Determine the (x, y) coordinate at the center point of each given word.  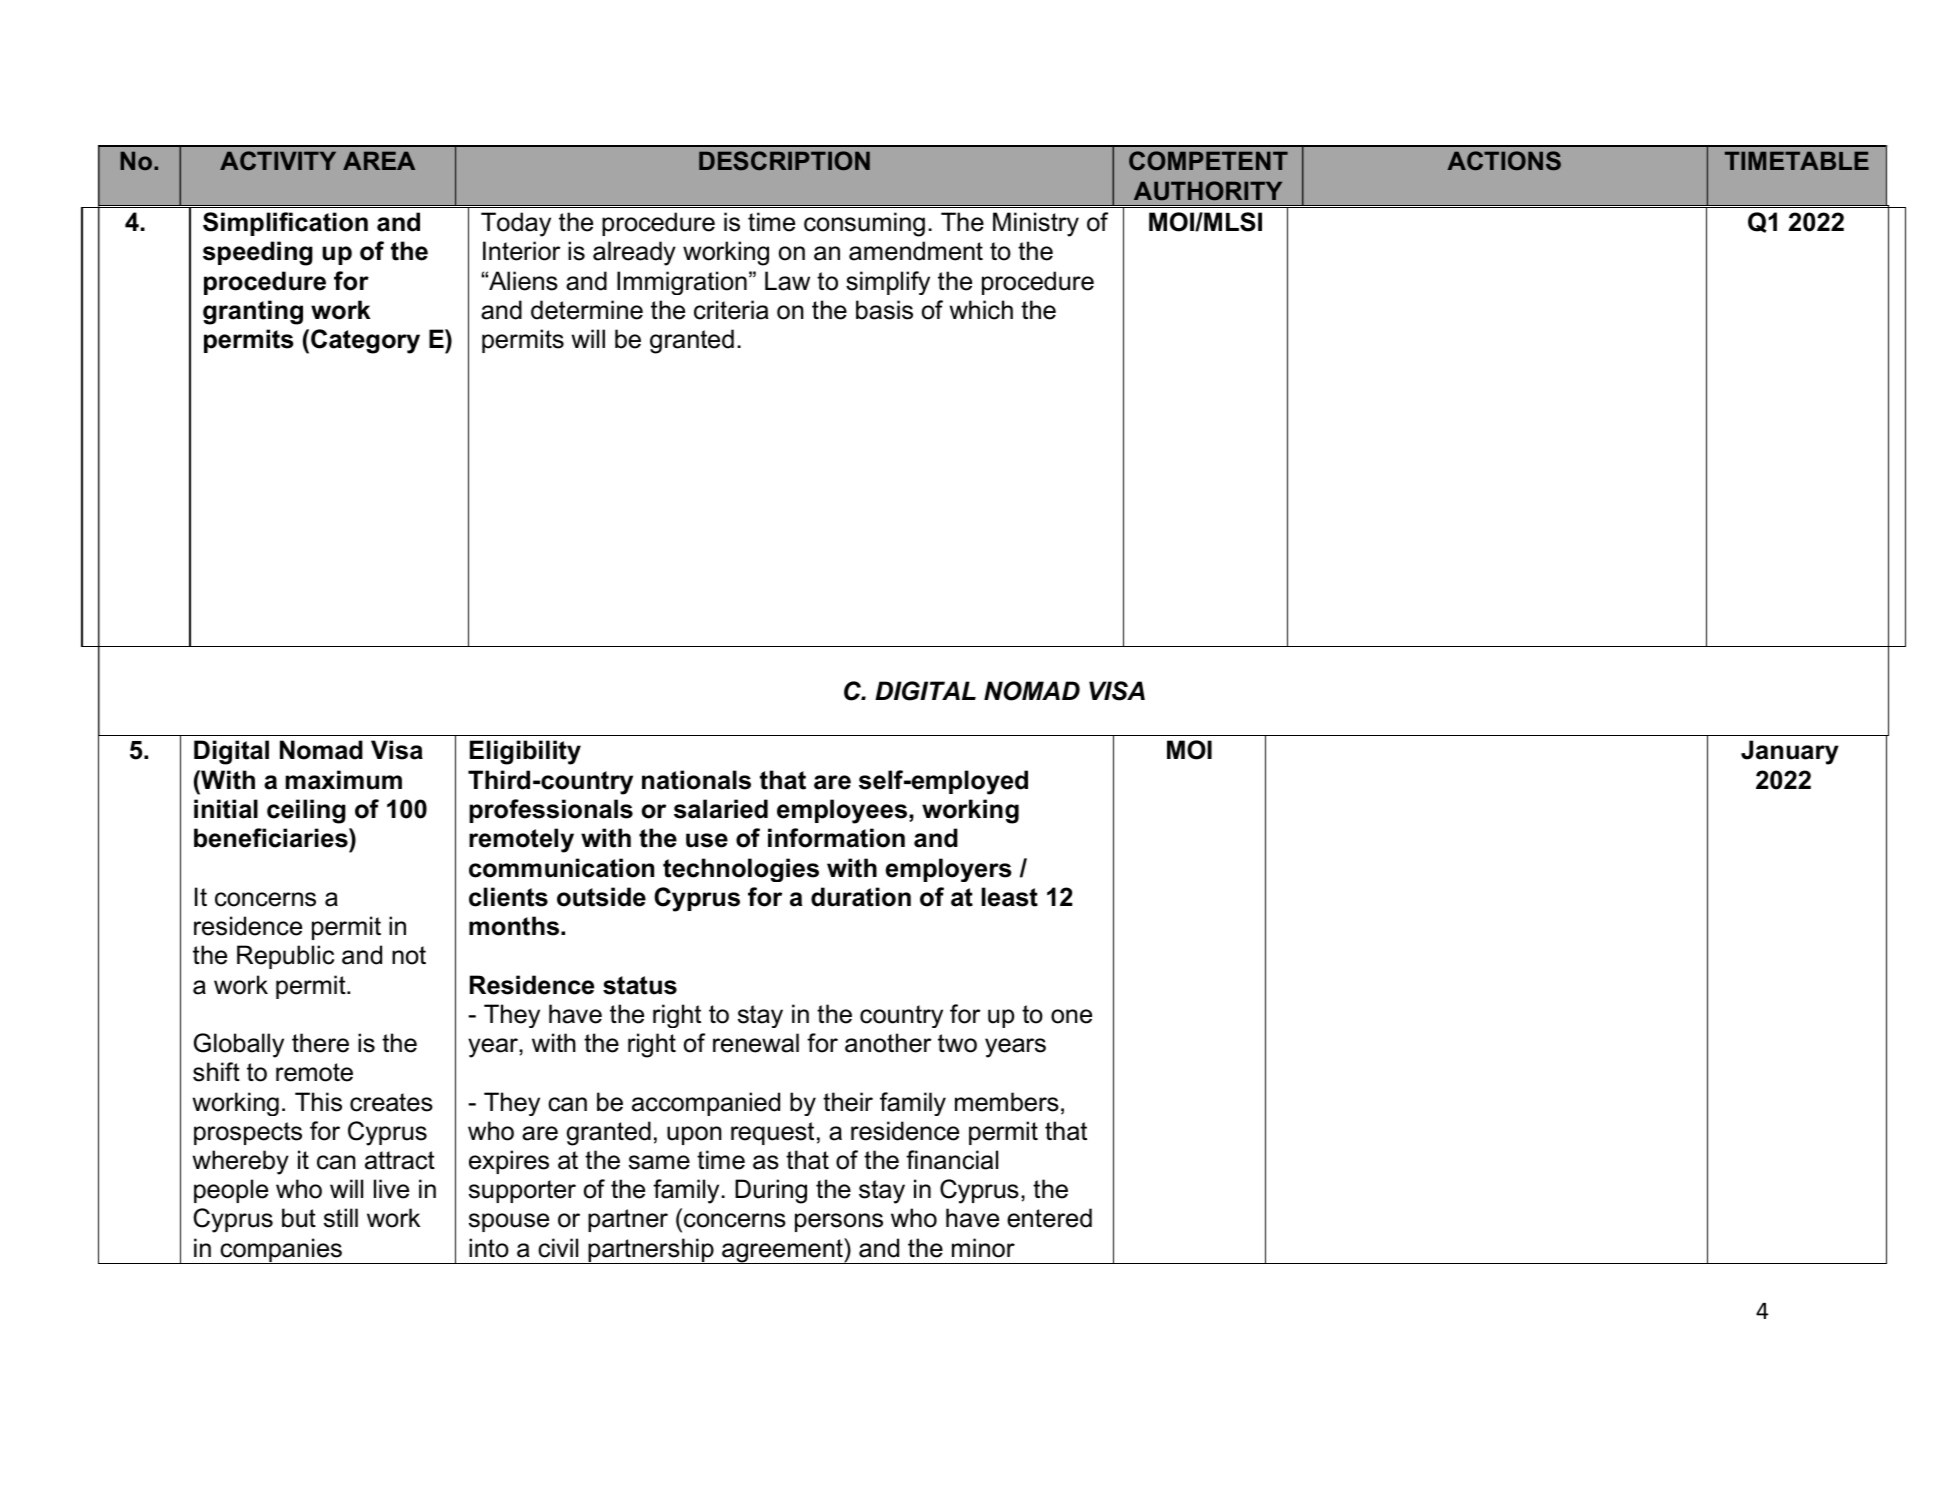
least (1010, 897)
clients (508, 897)
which (981, 310)
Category (365, 341)
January (1790, 752)
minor (983, 1248)
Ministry (1036, 224)
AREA (379, 160)
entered (1049, 1218)
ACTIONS (1504, 161)
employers (949, 870)
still (341, 1218)
